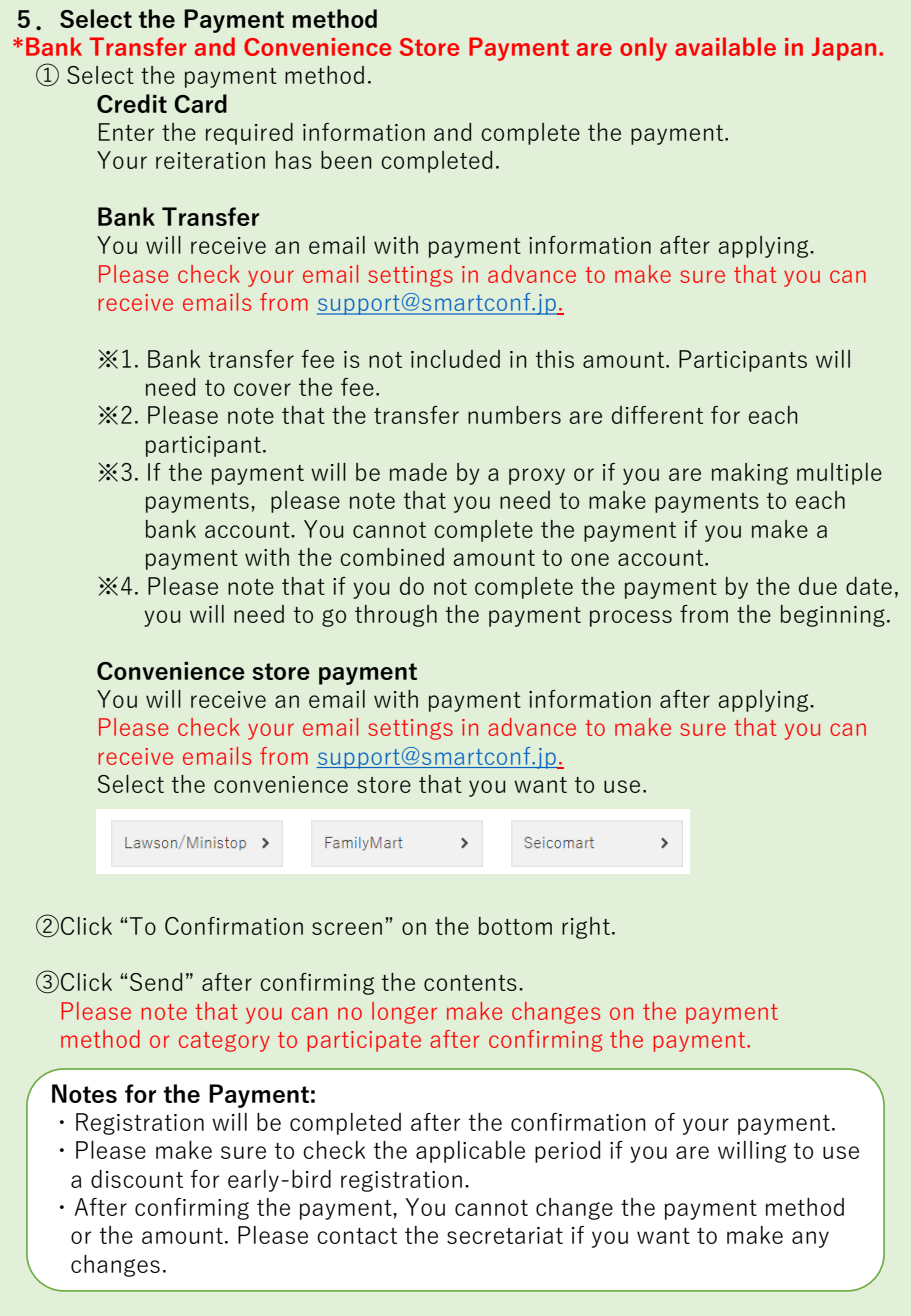 The height and width of the page is (1316, 911). I want to click on proxy, so click(537, 476).
